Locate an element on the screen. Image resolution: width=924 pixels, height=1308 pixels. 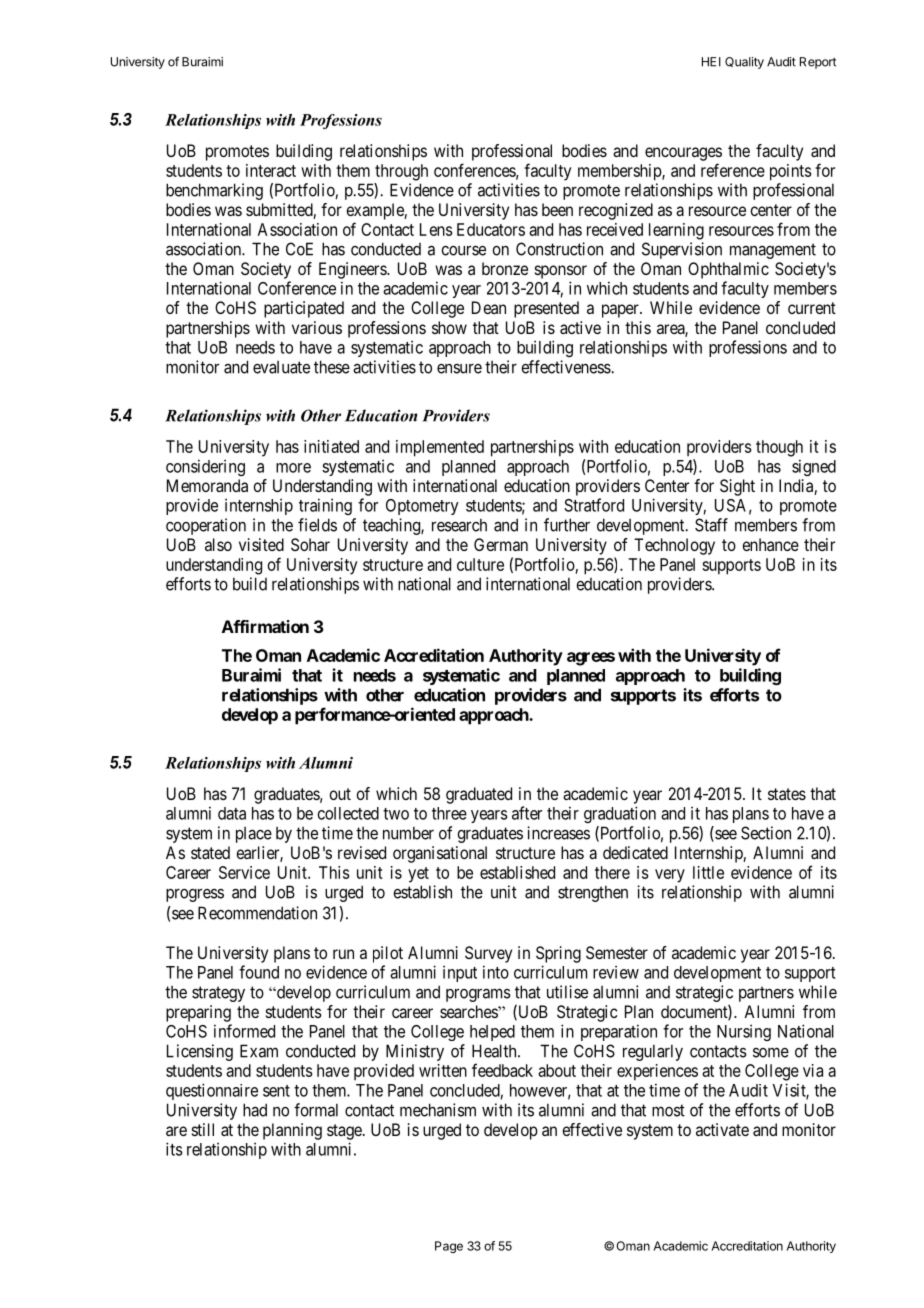
Page is located at coordinates (449, 1247).
